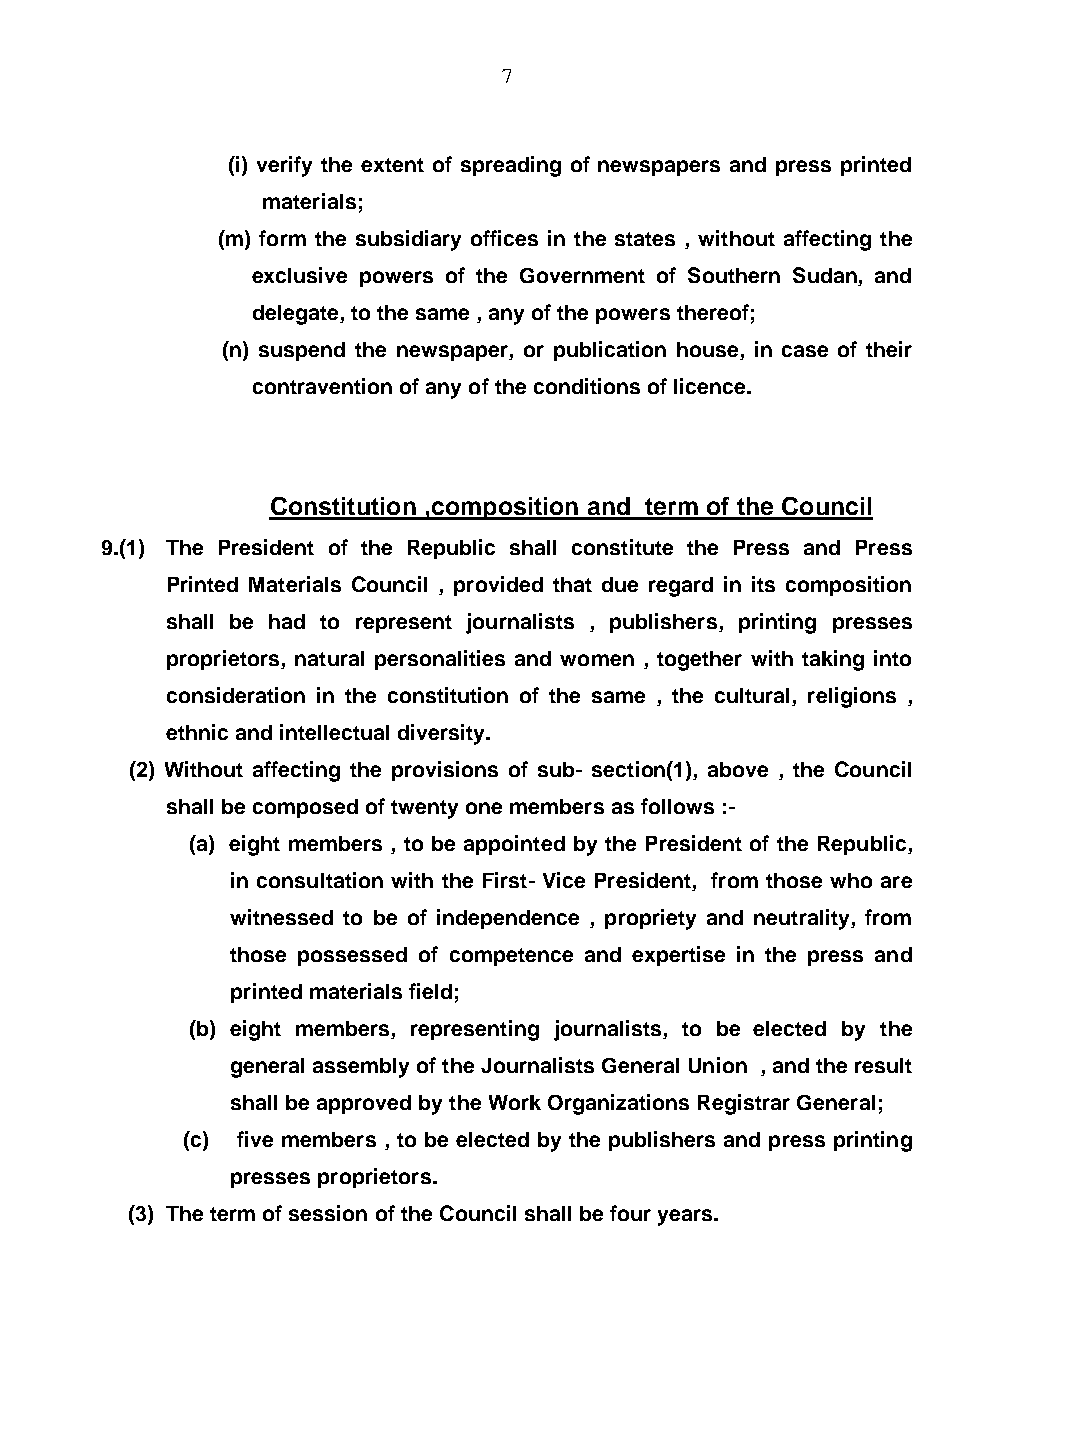 The width and height of the screenshot is (1073, 1431). I want to click on women, so click(597, 660).
